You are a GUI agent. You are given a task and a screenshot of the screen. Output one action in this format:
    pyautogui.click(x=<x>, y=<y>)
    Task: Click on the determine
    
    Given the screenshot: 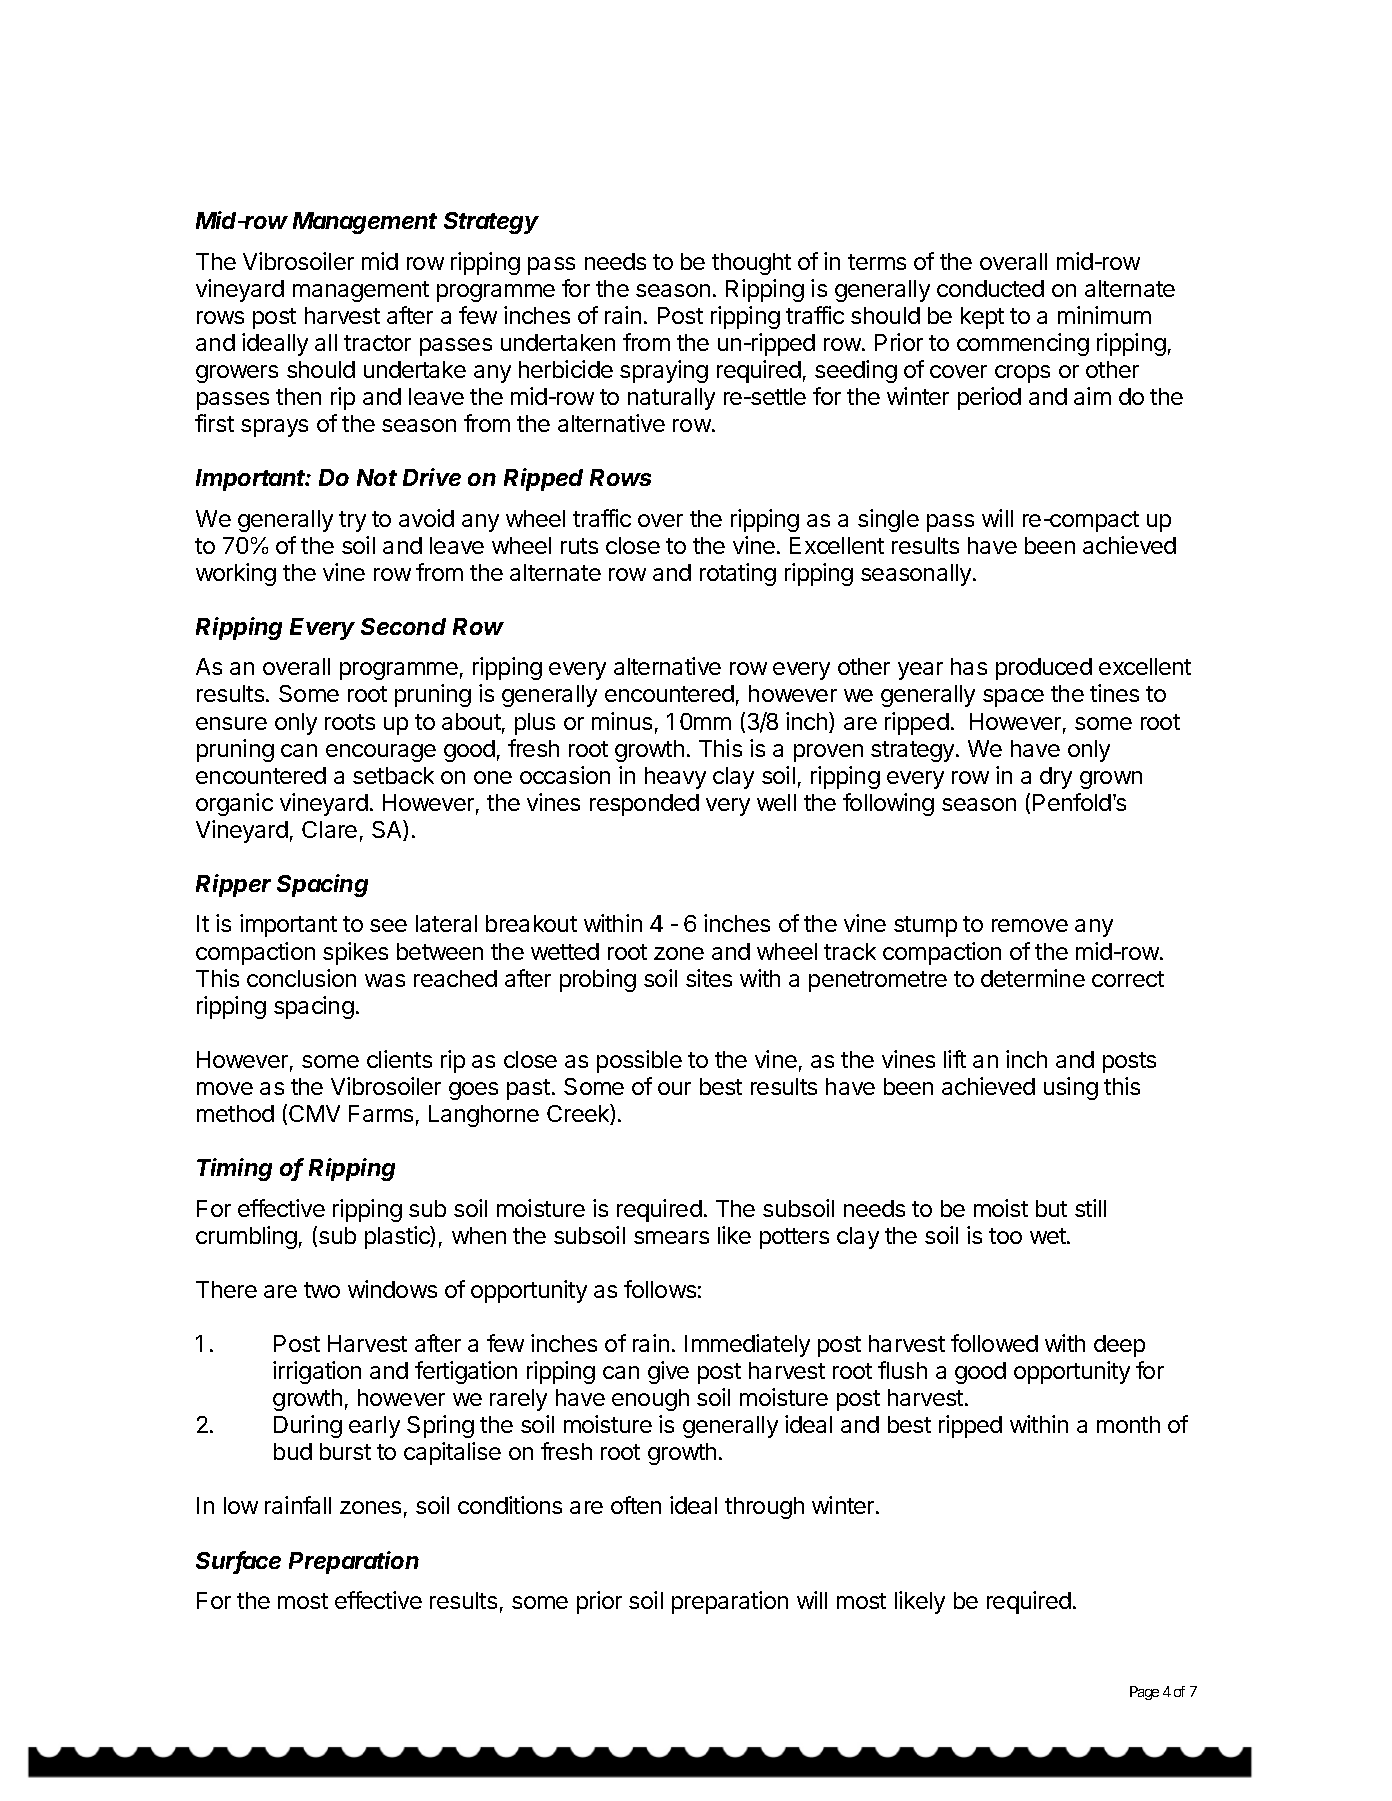 What is the action you would take?
    pyautogui.click(x=1033, y=978)
